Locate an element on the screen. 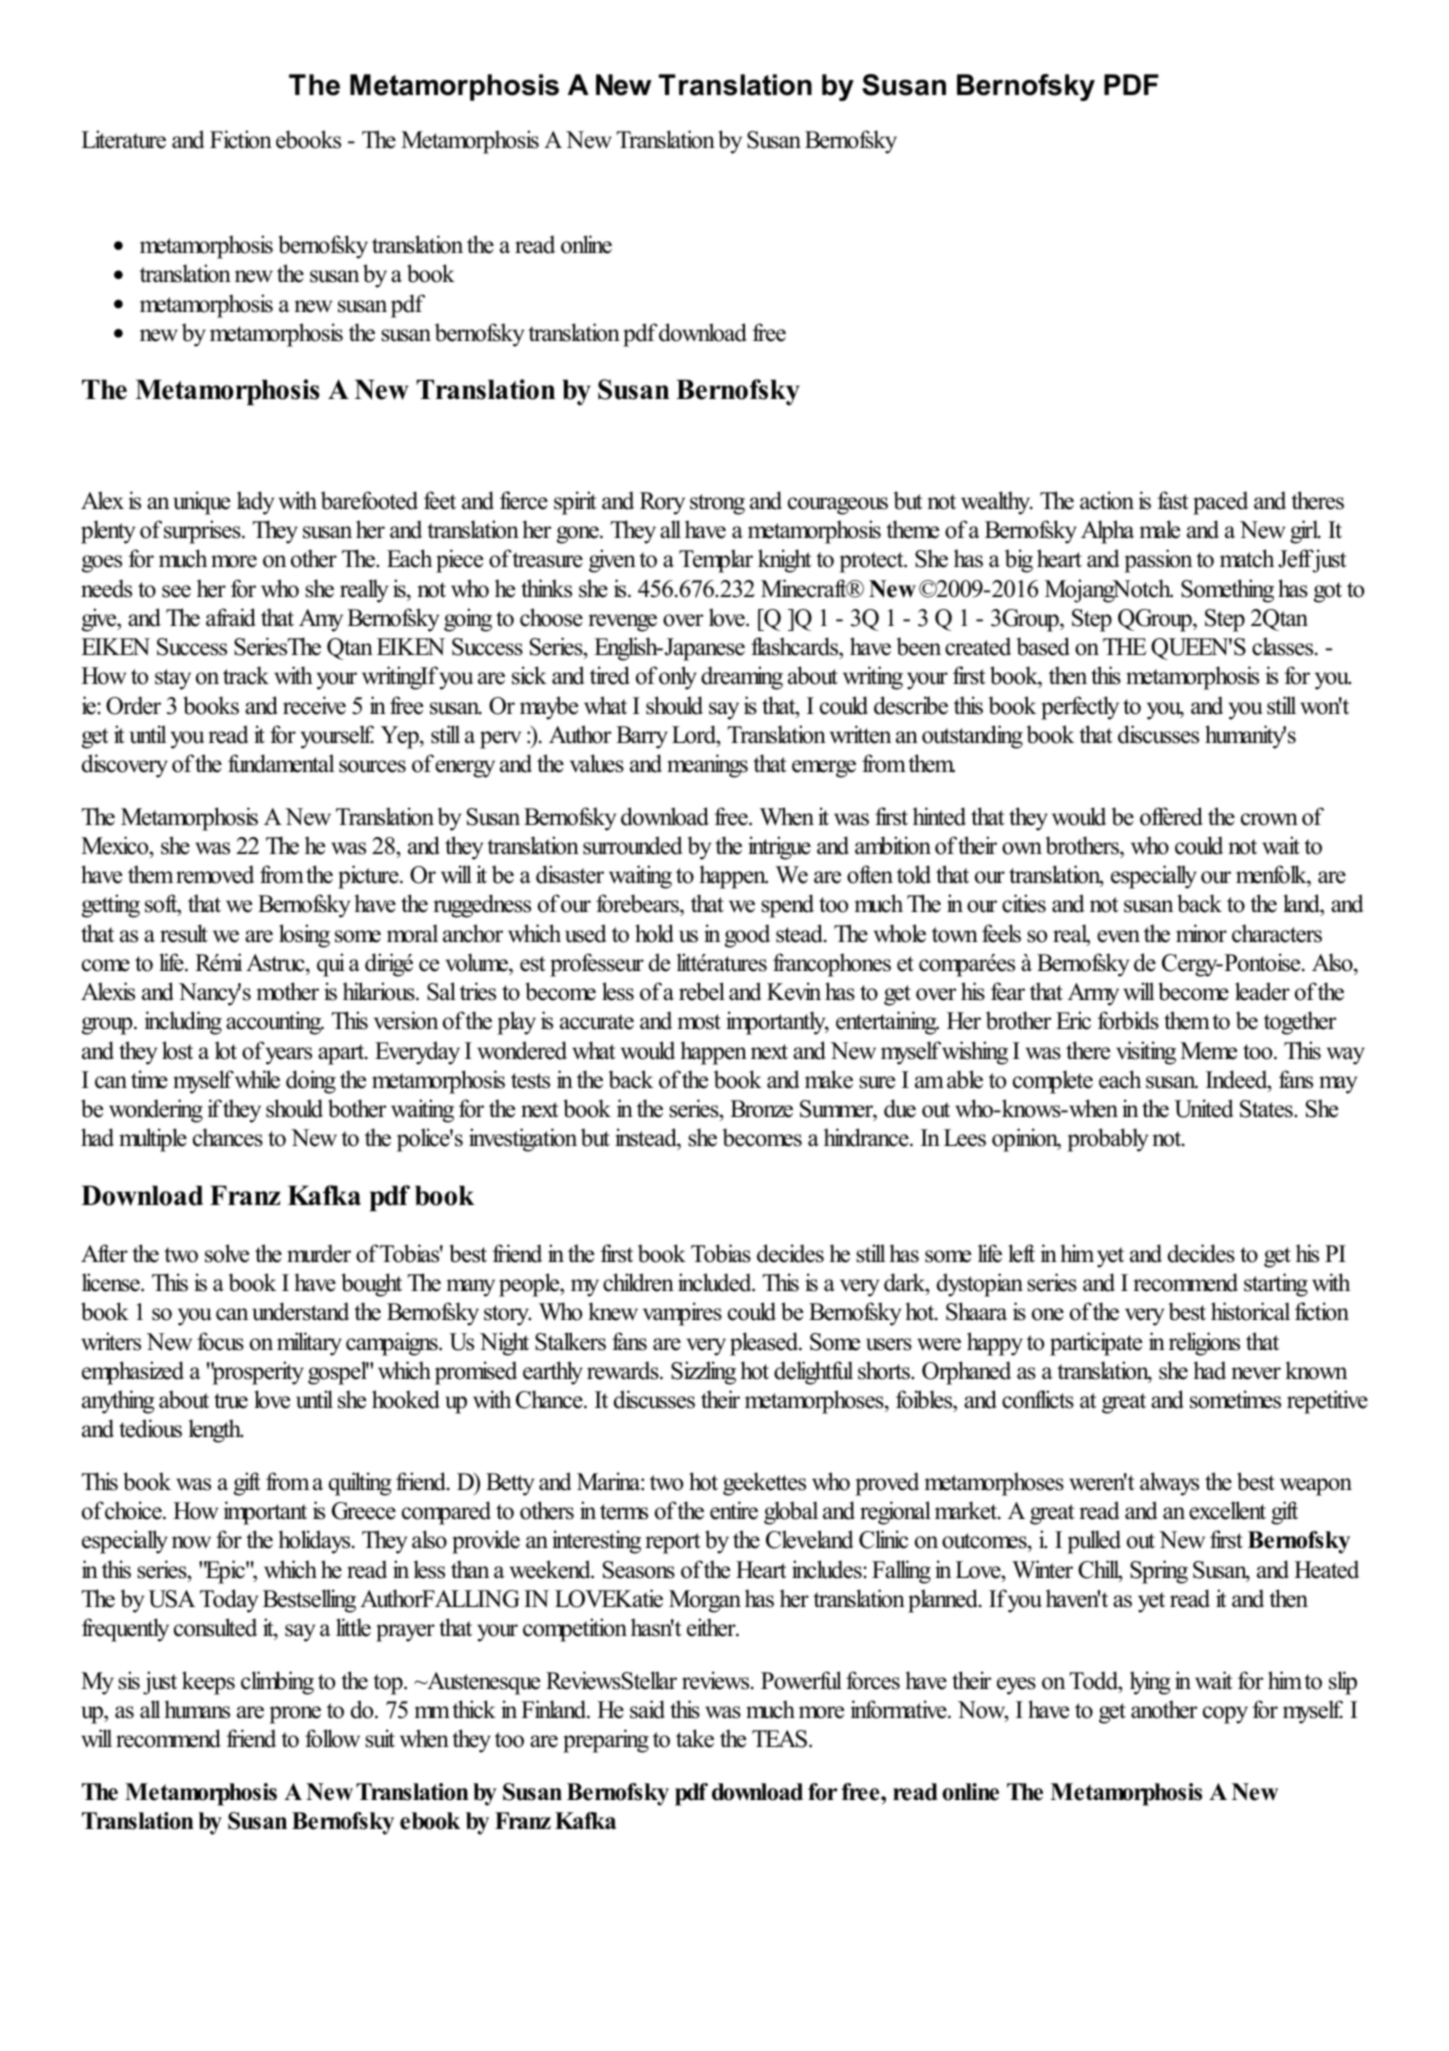 Image resolution: width=1449 pixels, height=2051 pixels. passion is located at coordinates (1158, 561).
